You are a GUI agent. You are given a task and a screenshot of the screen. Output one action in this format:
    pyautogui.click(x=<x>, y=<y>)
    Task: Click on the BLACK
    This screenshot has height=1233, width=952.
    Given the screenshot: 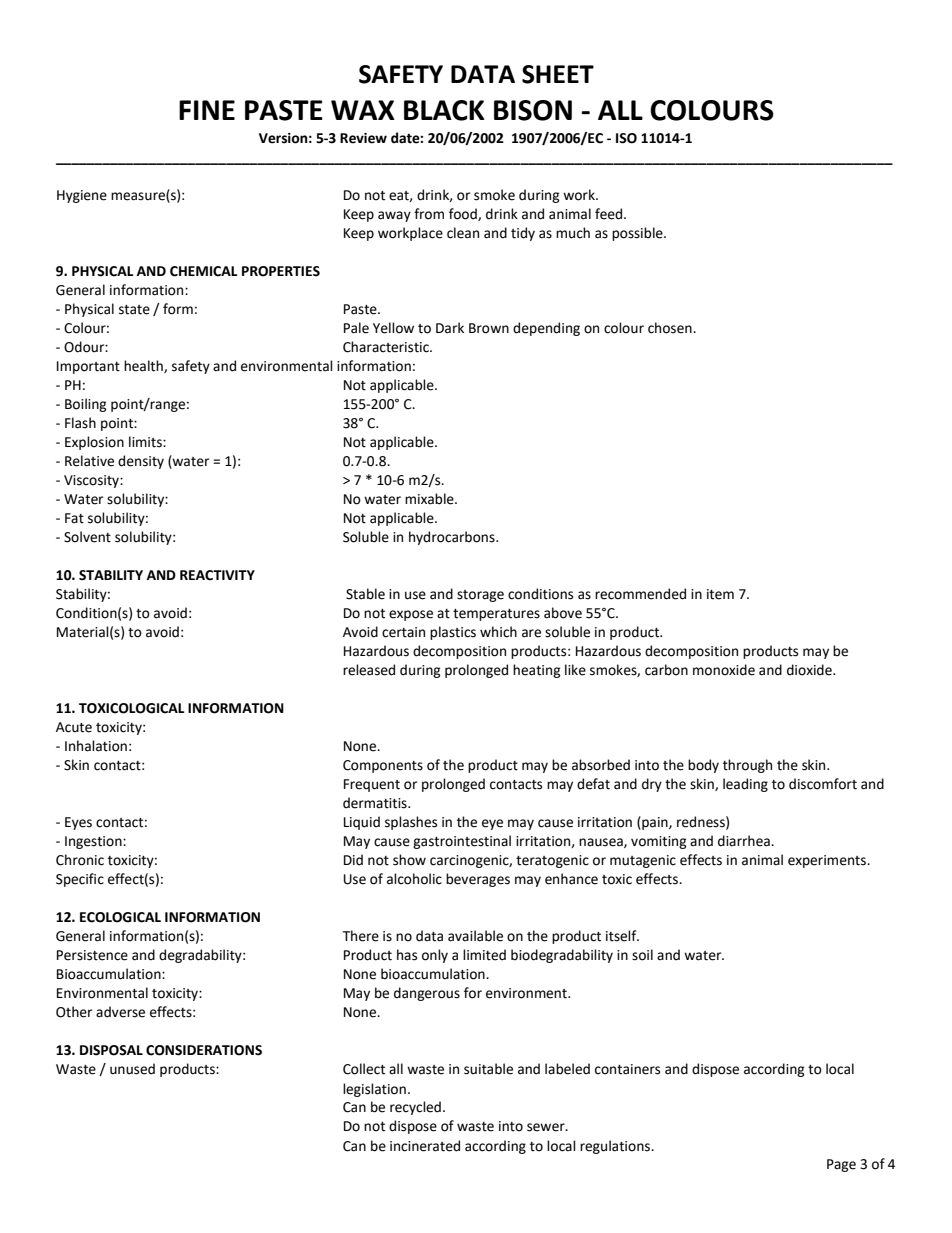 What is the action you would take?
    pyautogui.click(x=444, y=110)
